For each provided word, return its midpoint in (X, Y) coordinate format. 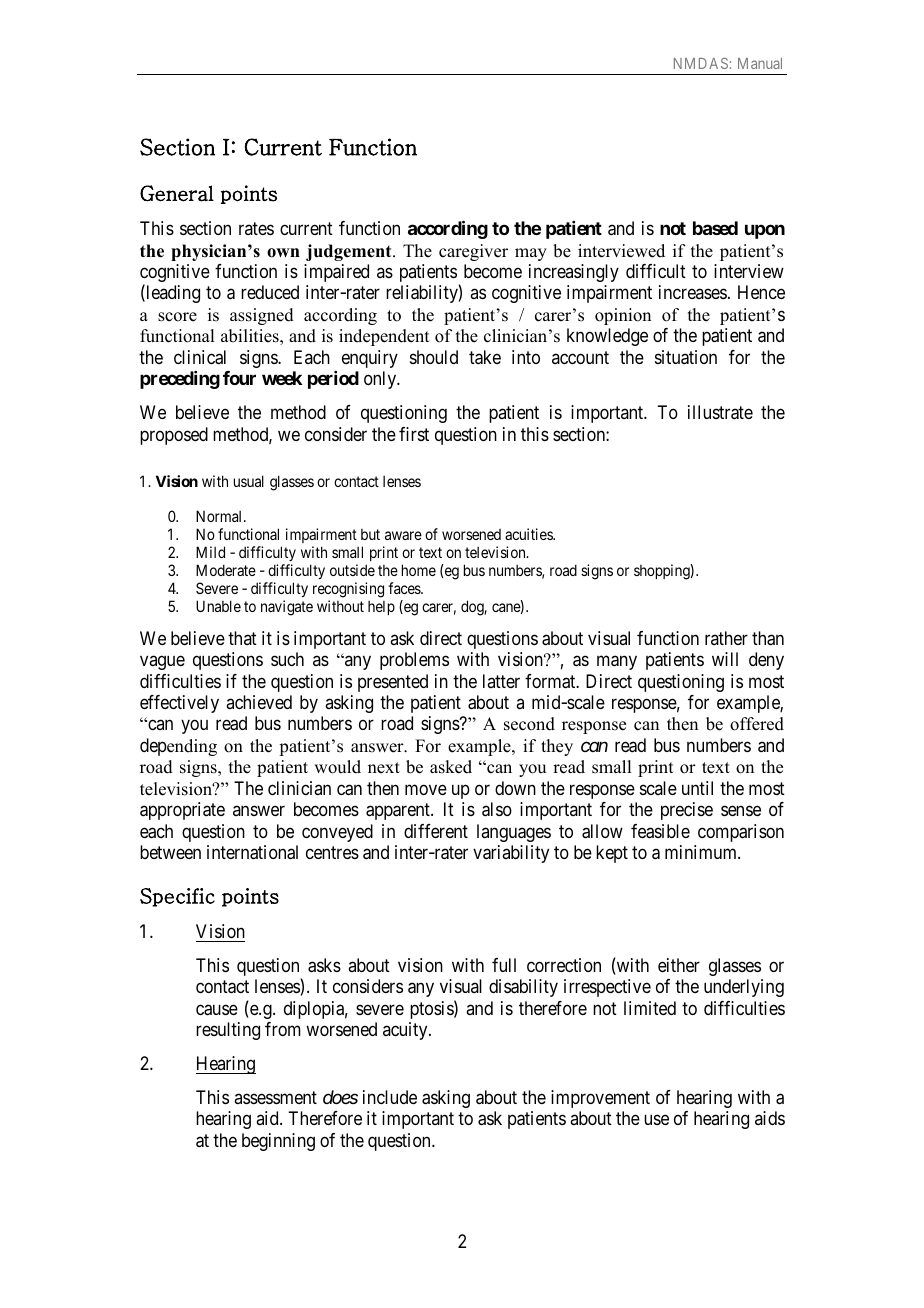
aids (770, 1118)
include (390, 1097)
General (177, 193)
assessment (275, 1097)
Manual (760, 63)
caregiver (473, 252)
